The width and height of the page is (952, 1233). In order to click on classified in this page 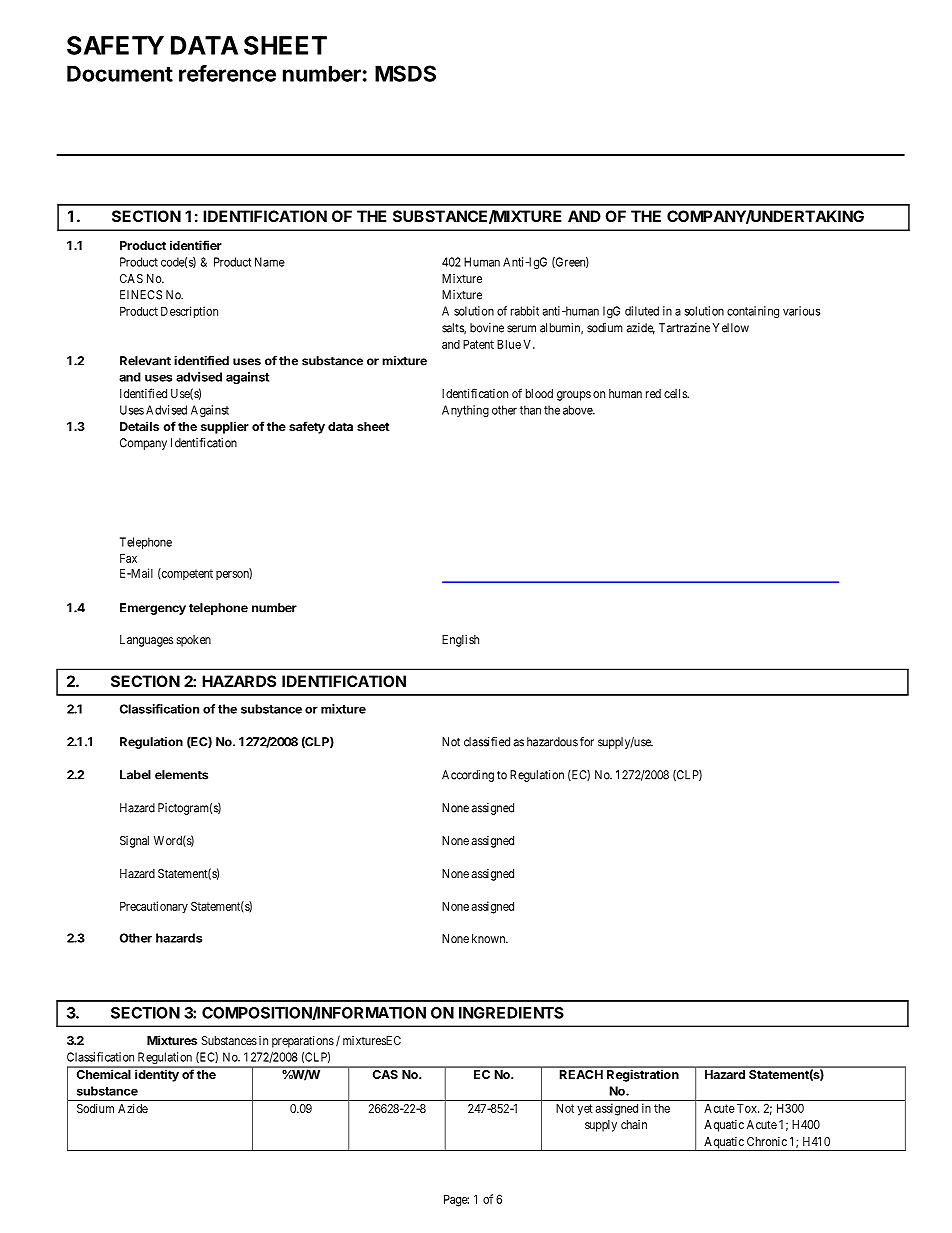, I will do `click(487, 742)`.
